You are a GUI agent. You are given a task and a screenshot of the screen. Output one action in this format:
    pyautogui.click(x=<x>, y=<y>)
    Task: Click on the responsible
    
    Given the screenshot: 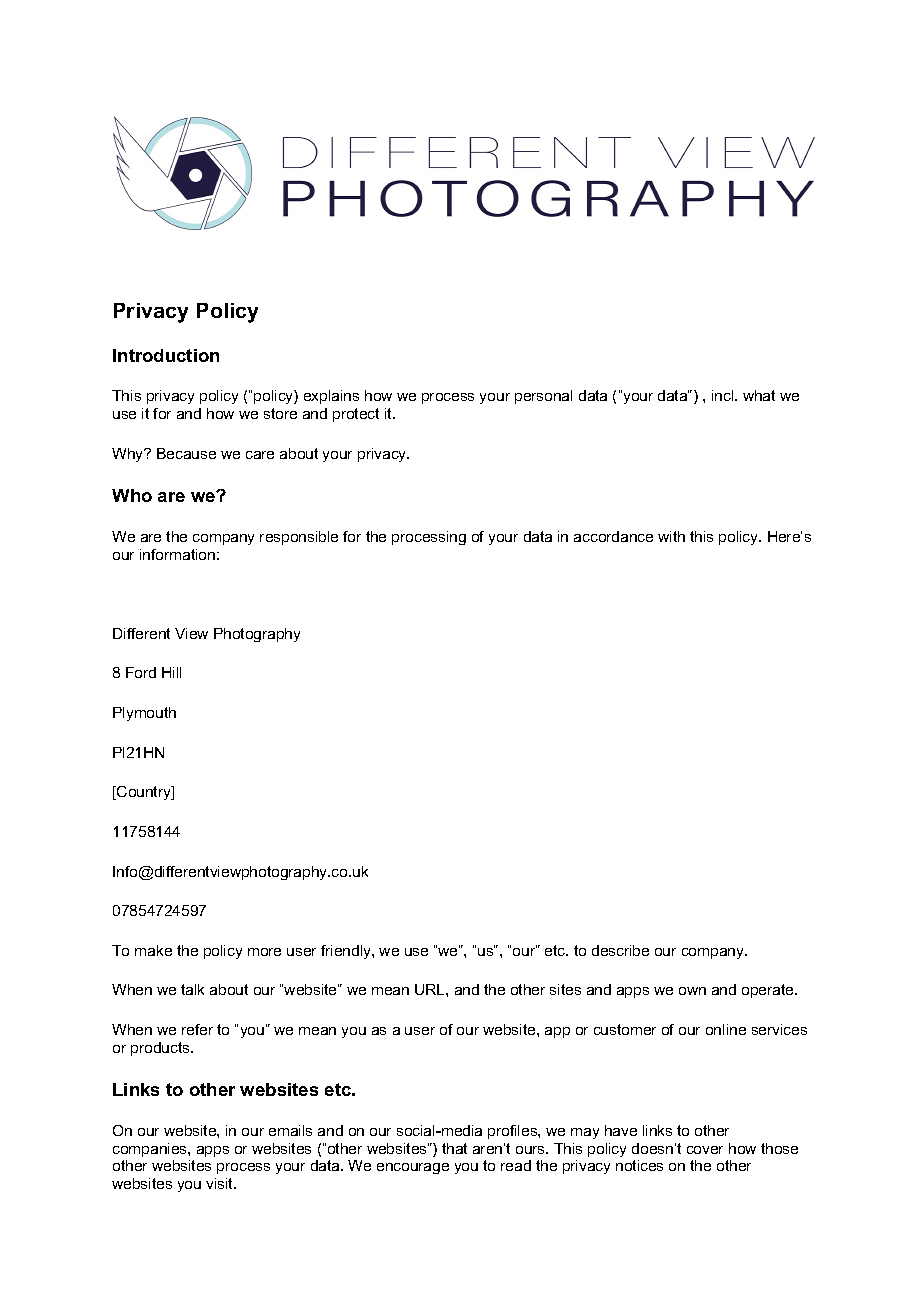 What is the action you would take?
    pyautogui.click(x=299, y=538)
